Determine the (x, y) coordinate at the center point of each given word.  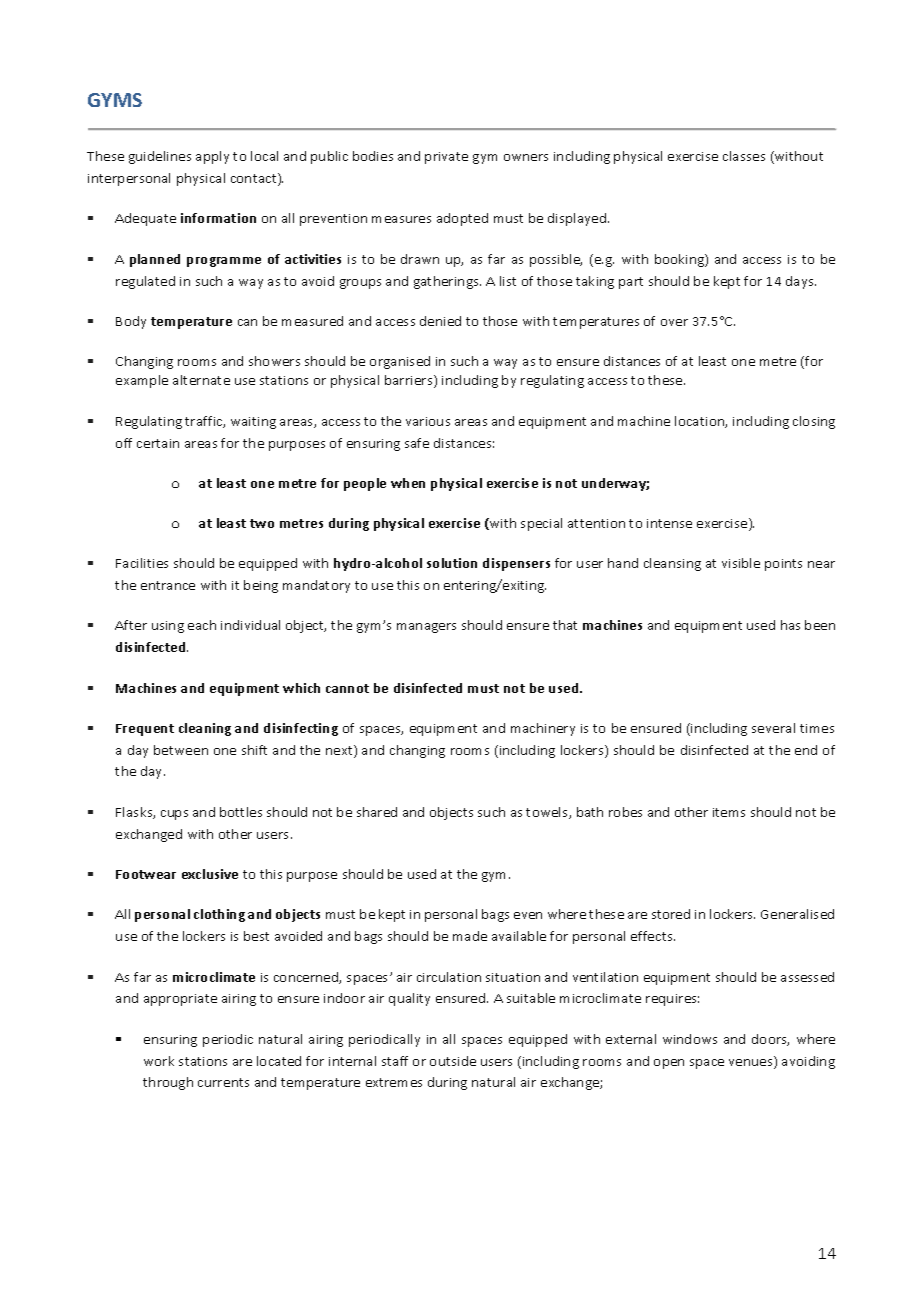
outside (453, 1061)
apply (212, 157)
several (773, 728)
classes (744, 156)
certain (158, 443)
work (159, 1061)
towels (548, 813)
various (428, 421)
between (181, 750)
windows (690, 1039)
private (446, 158)
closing (814, 422)
